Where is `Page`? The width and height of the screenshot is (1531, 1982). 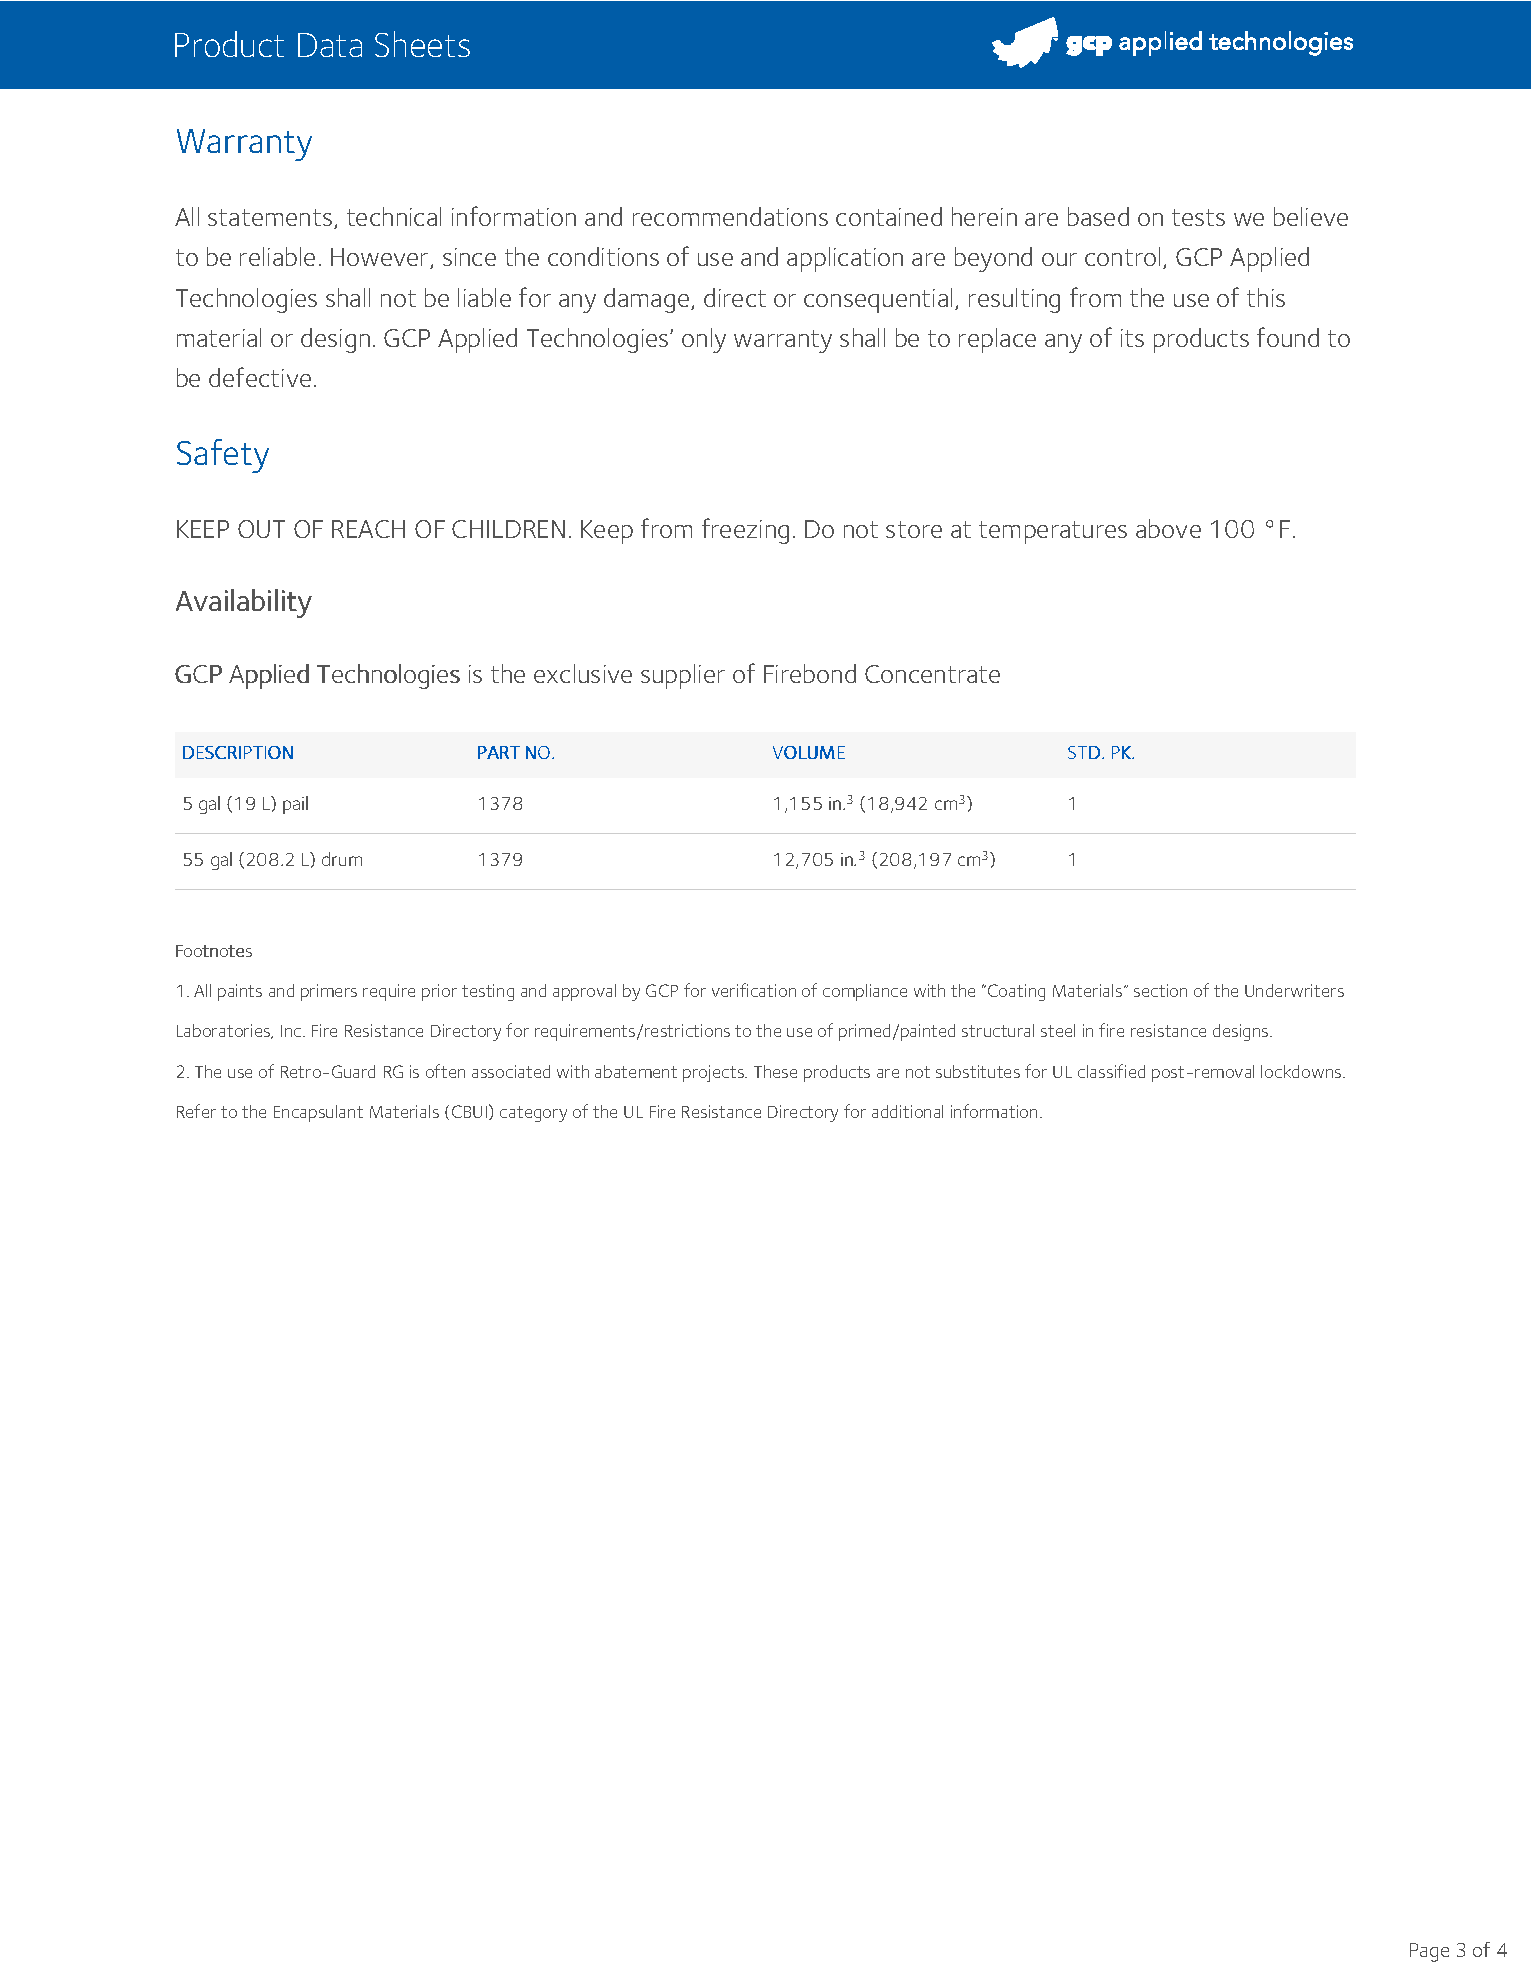
Page is located at coordinates (1429, 1952).
